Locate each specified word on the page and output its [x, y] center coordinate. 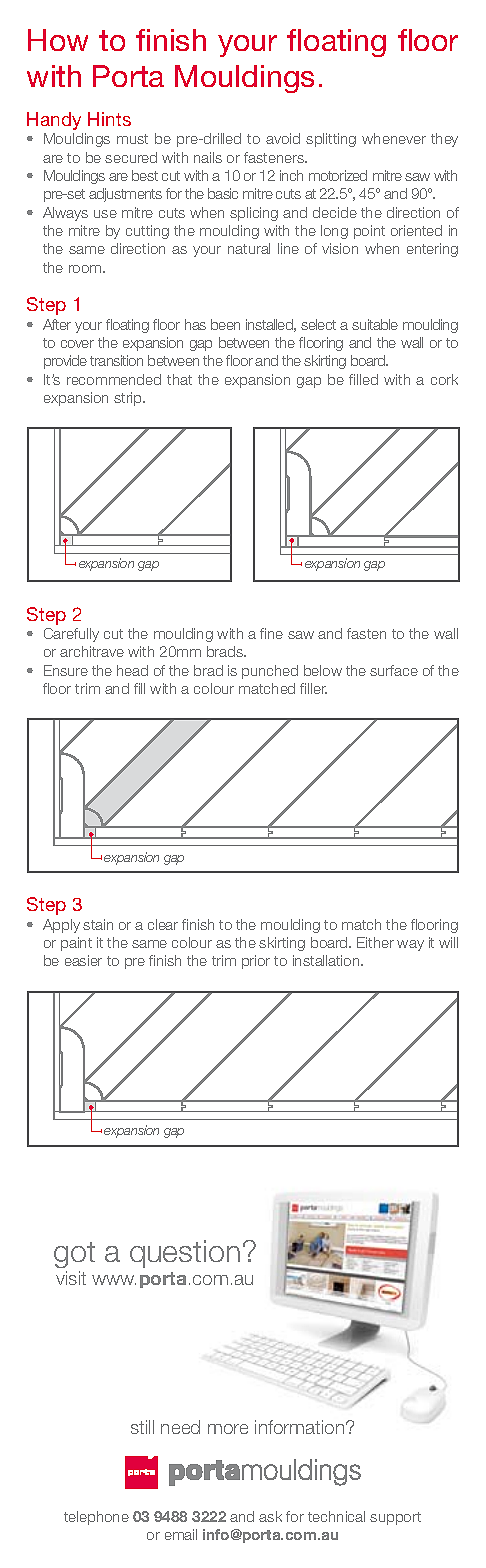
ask [270, 1516]
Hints [109, 119]
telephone [96, 1518]
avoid [283, 138]
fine [271, 633]
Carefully [71, 635]
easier [83, 960]
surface [394, 670]
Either [375, 942]
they [444, 140]
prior [256, 962]
